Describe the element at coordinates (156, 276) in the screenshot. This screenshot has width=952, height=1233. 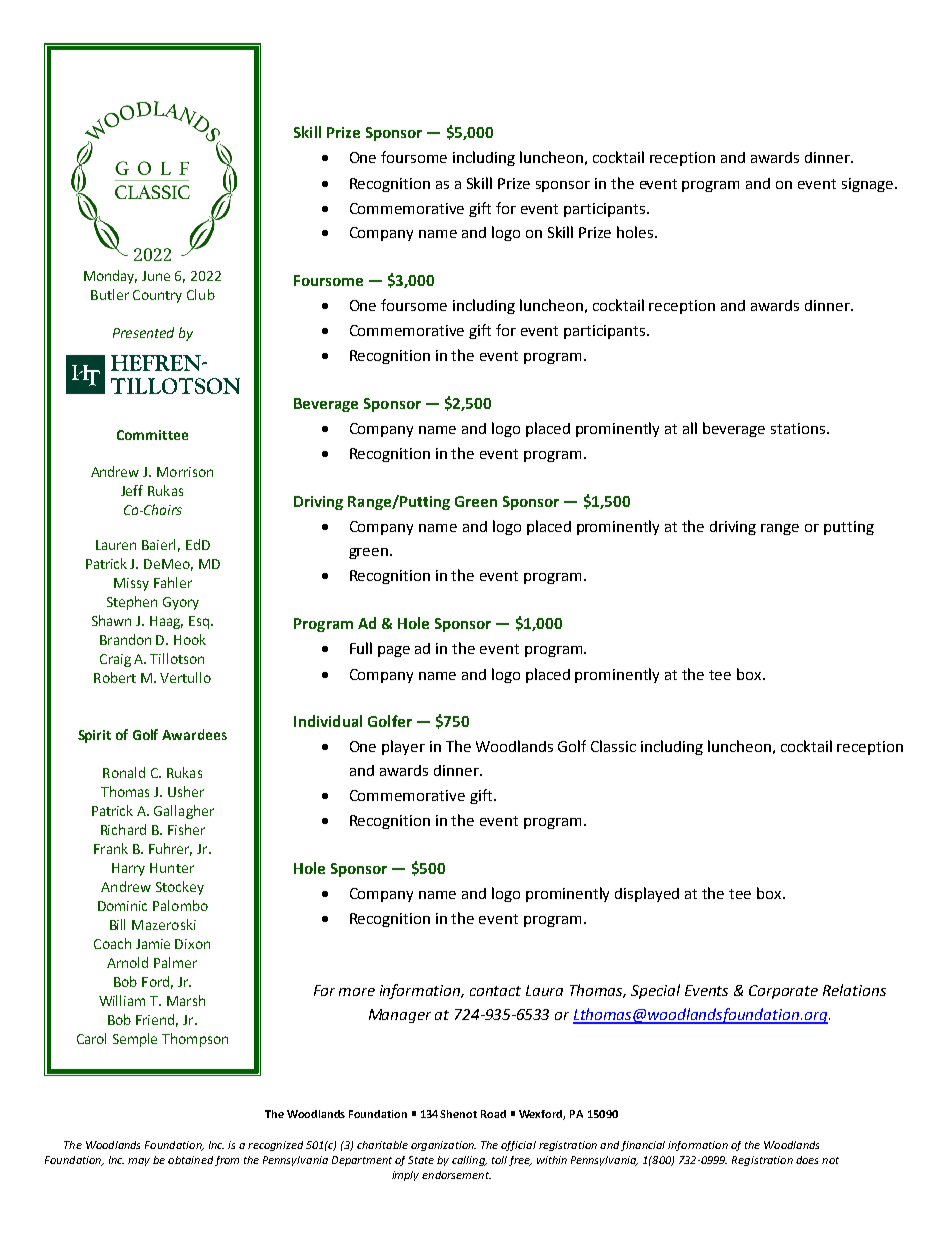
I see `June` at that location.
